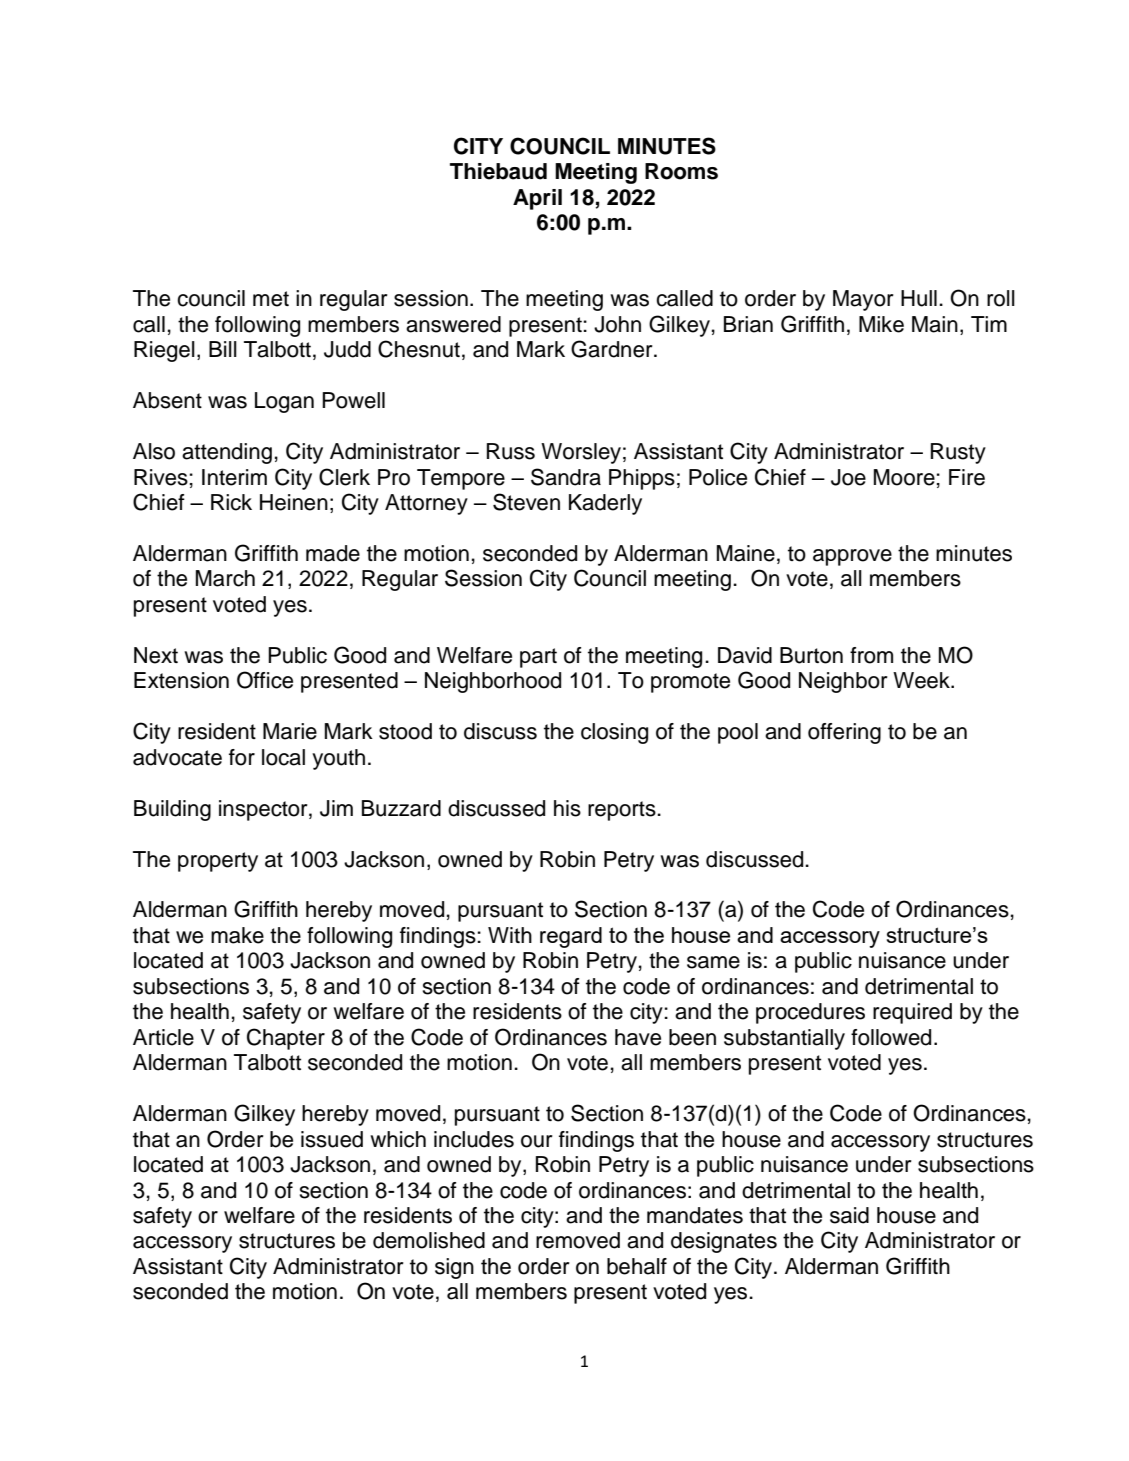 The image size is (1129, 1461). Describe the element at coordinates (849, 1215) in the document. I see `said` at that location.
